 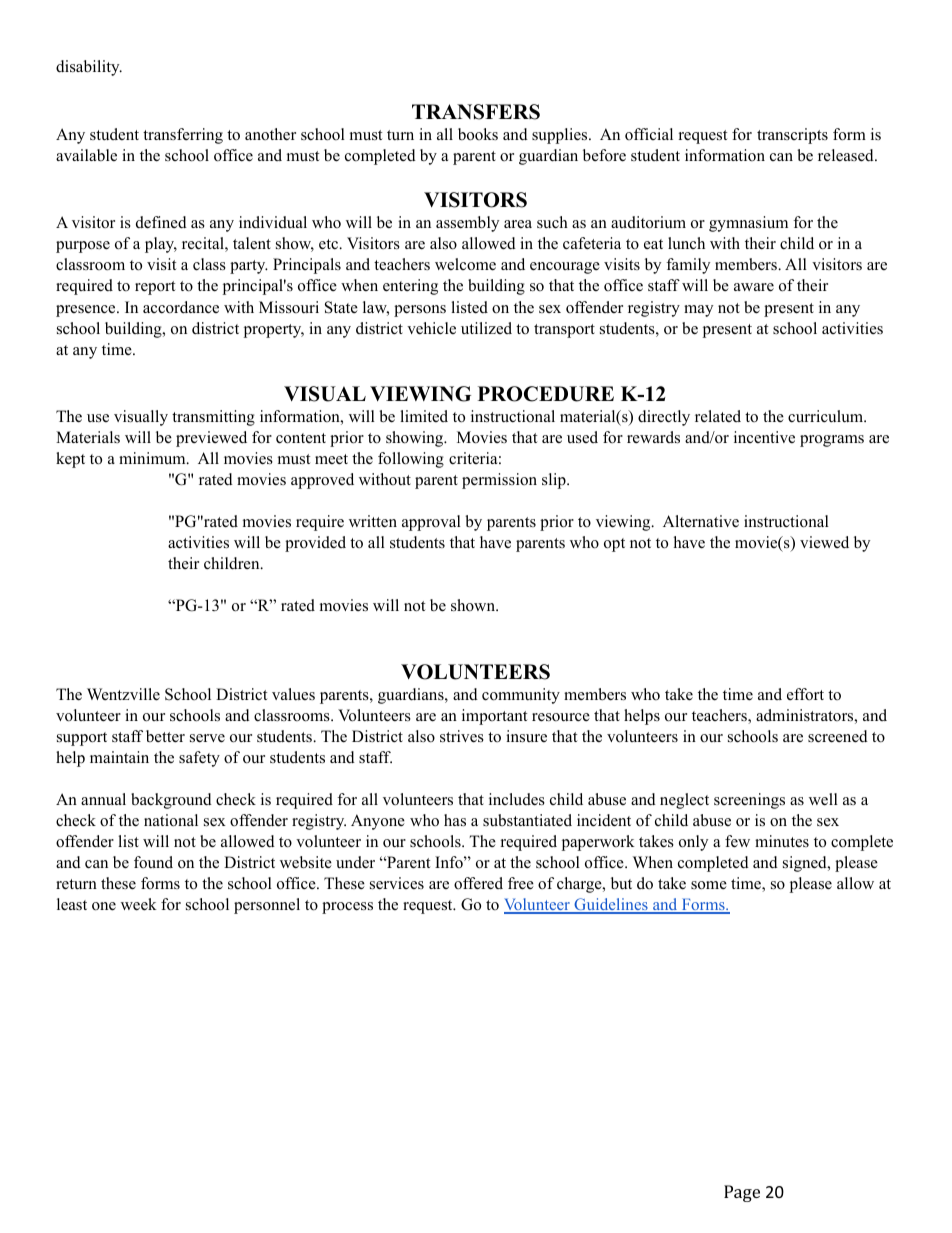 I want to click on community, so click(x=521, y=696).
